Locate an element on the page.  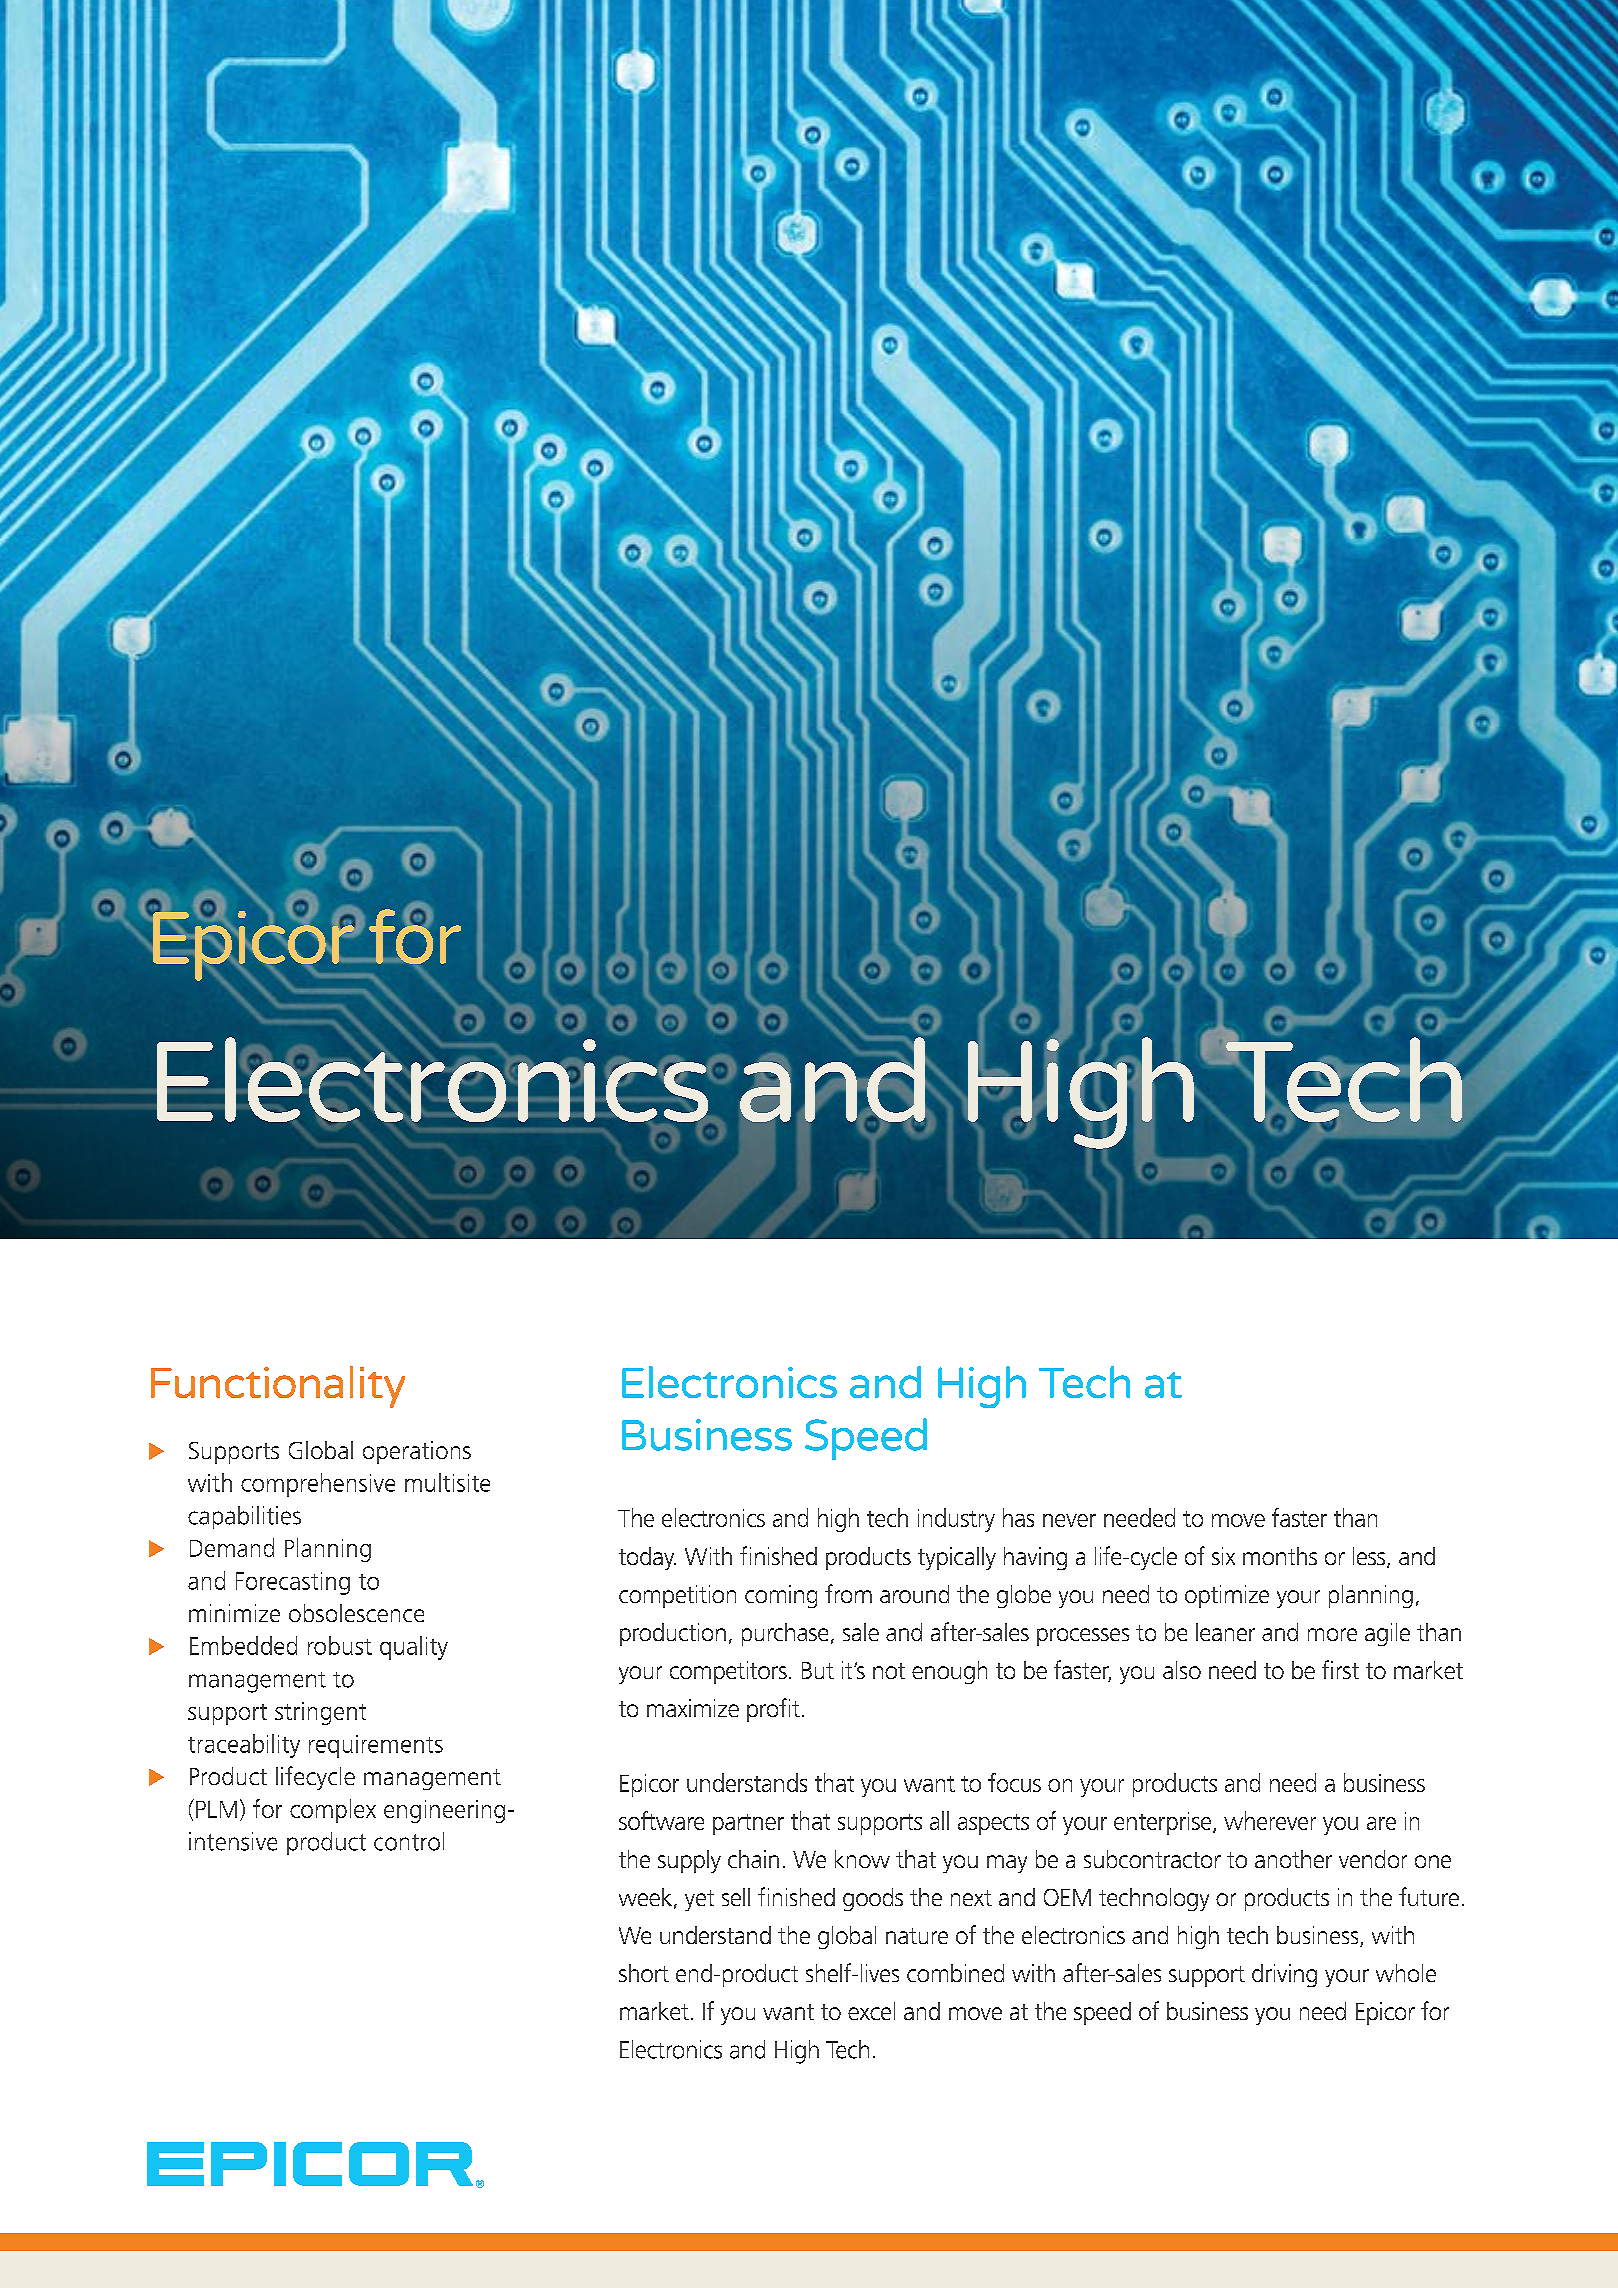
operations is located at coordinates (417, 1452).
